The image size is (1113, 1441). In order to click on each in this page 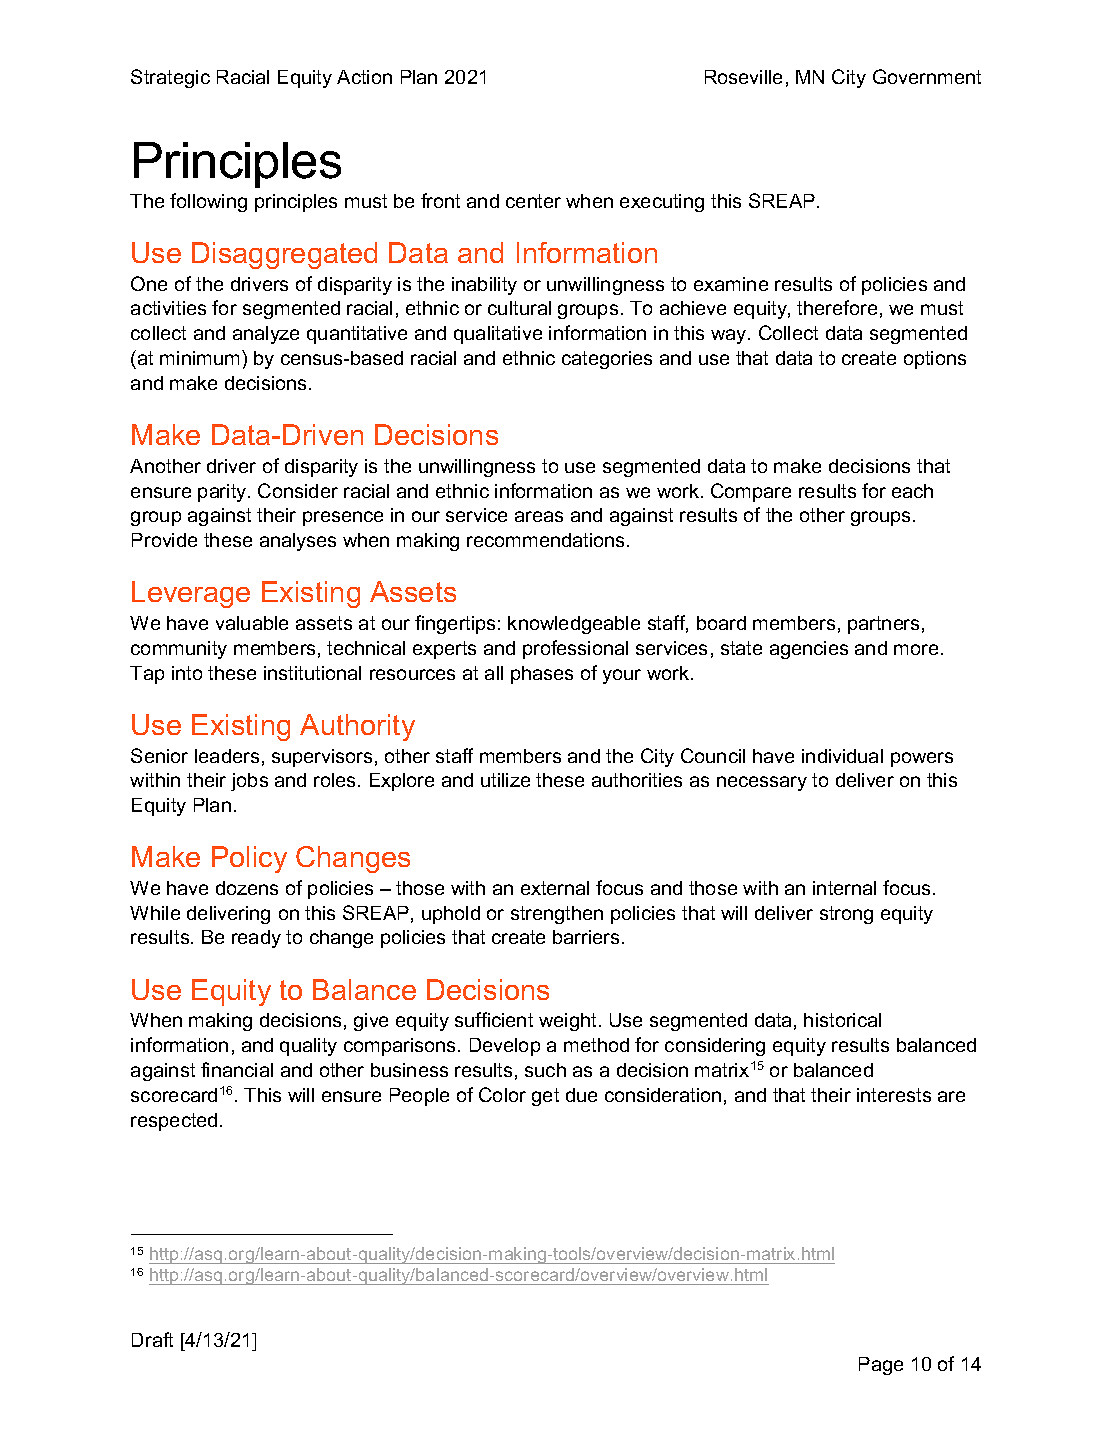, I will do `click(912, 491)`.
